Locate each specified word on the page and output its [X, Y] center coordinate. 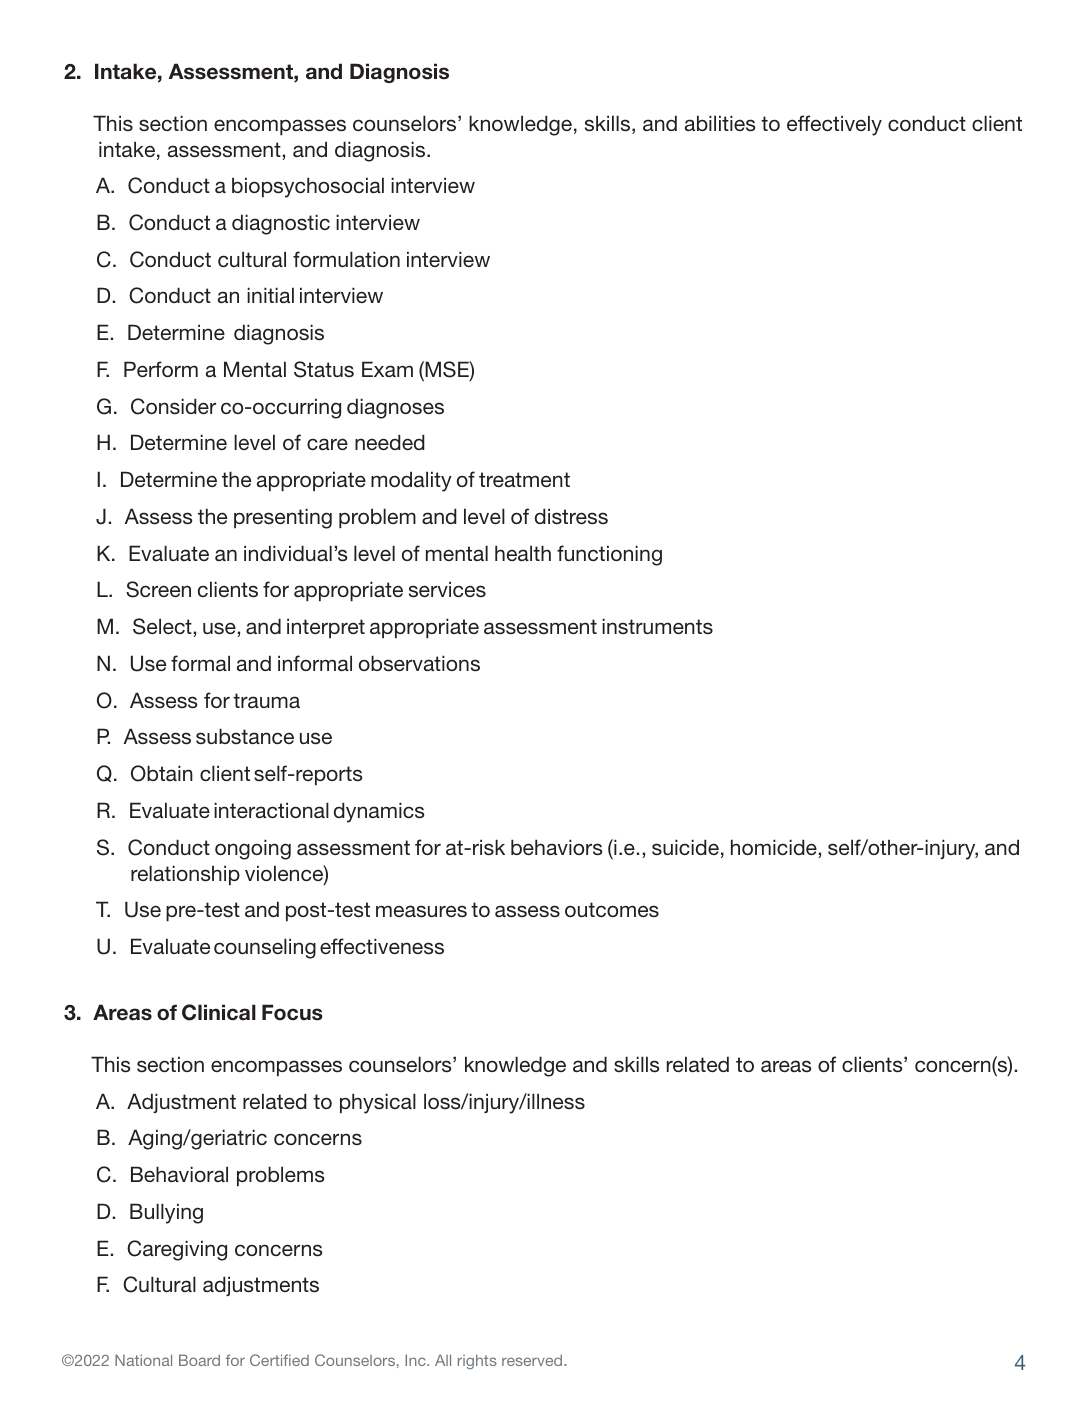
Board [199, 1360]
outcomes [612, 909]
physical [378, 1103]
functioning [609, 555]
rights [477, 1361]
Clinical [219, 1012]
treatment [524, 479]
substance [245, 736]
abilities [720, 123]
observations [419, 663]
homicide [774, 847]
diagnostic [281, 224]
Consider [173, 406]
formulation [346, 259]
